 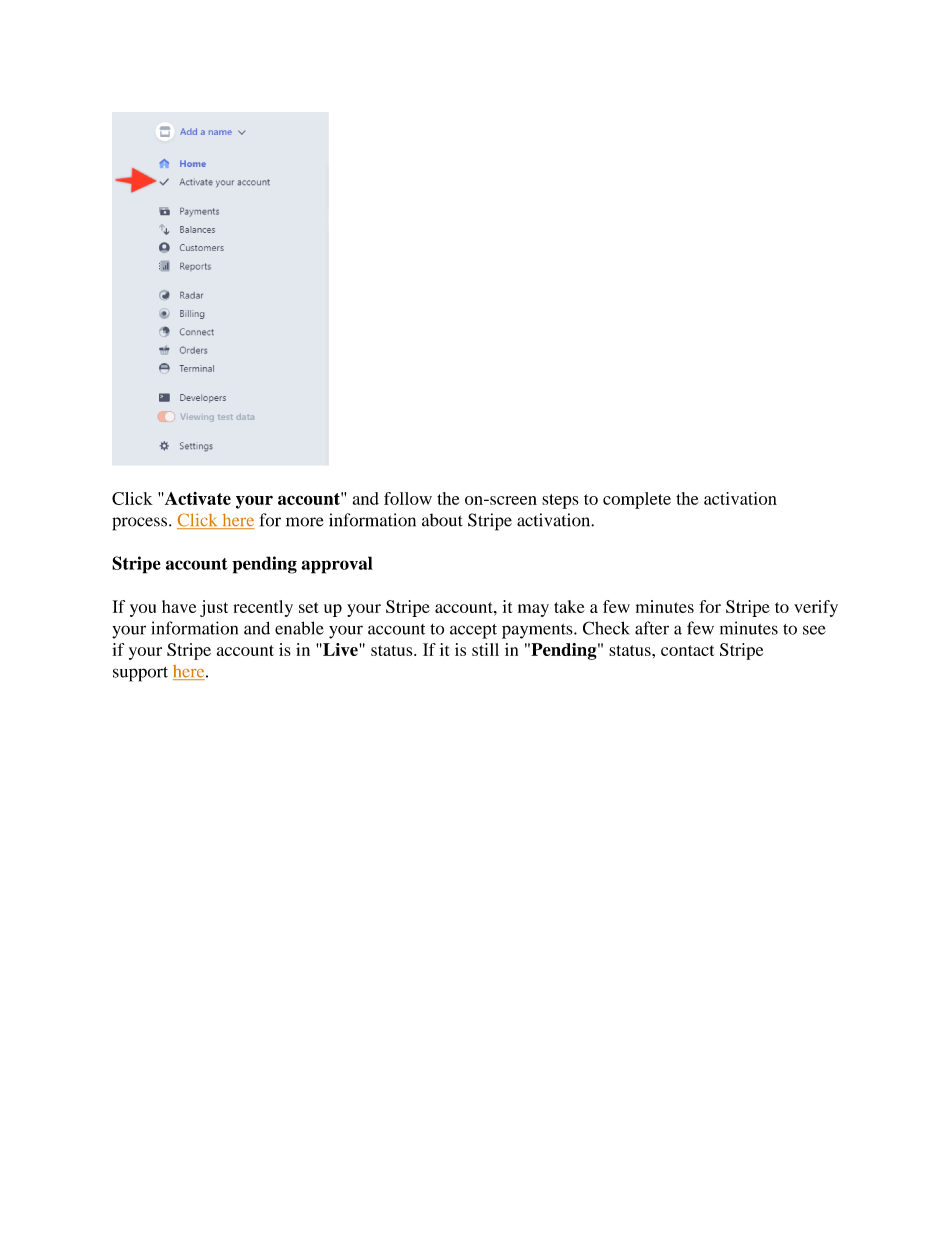 I want to click on process, so click(x=141, y=524).
